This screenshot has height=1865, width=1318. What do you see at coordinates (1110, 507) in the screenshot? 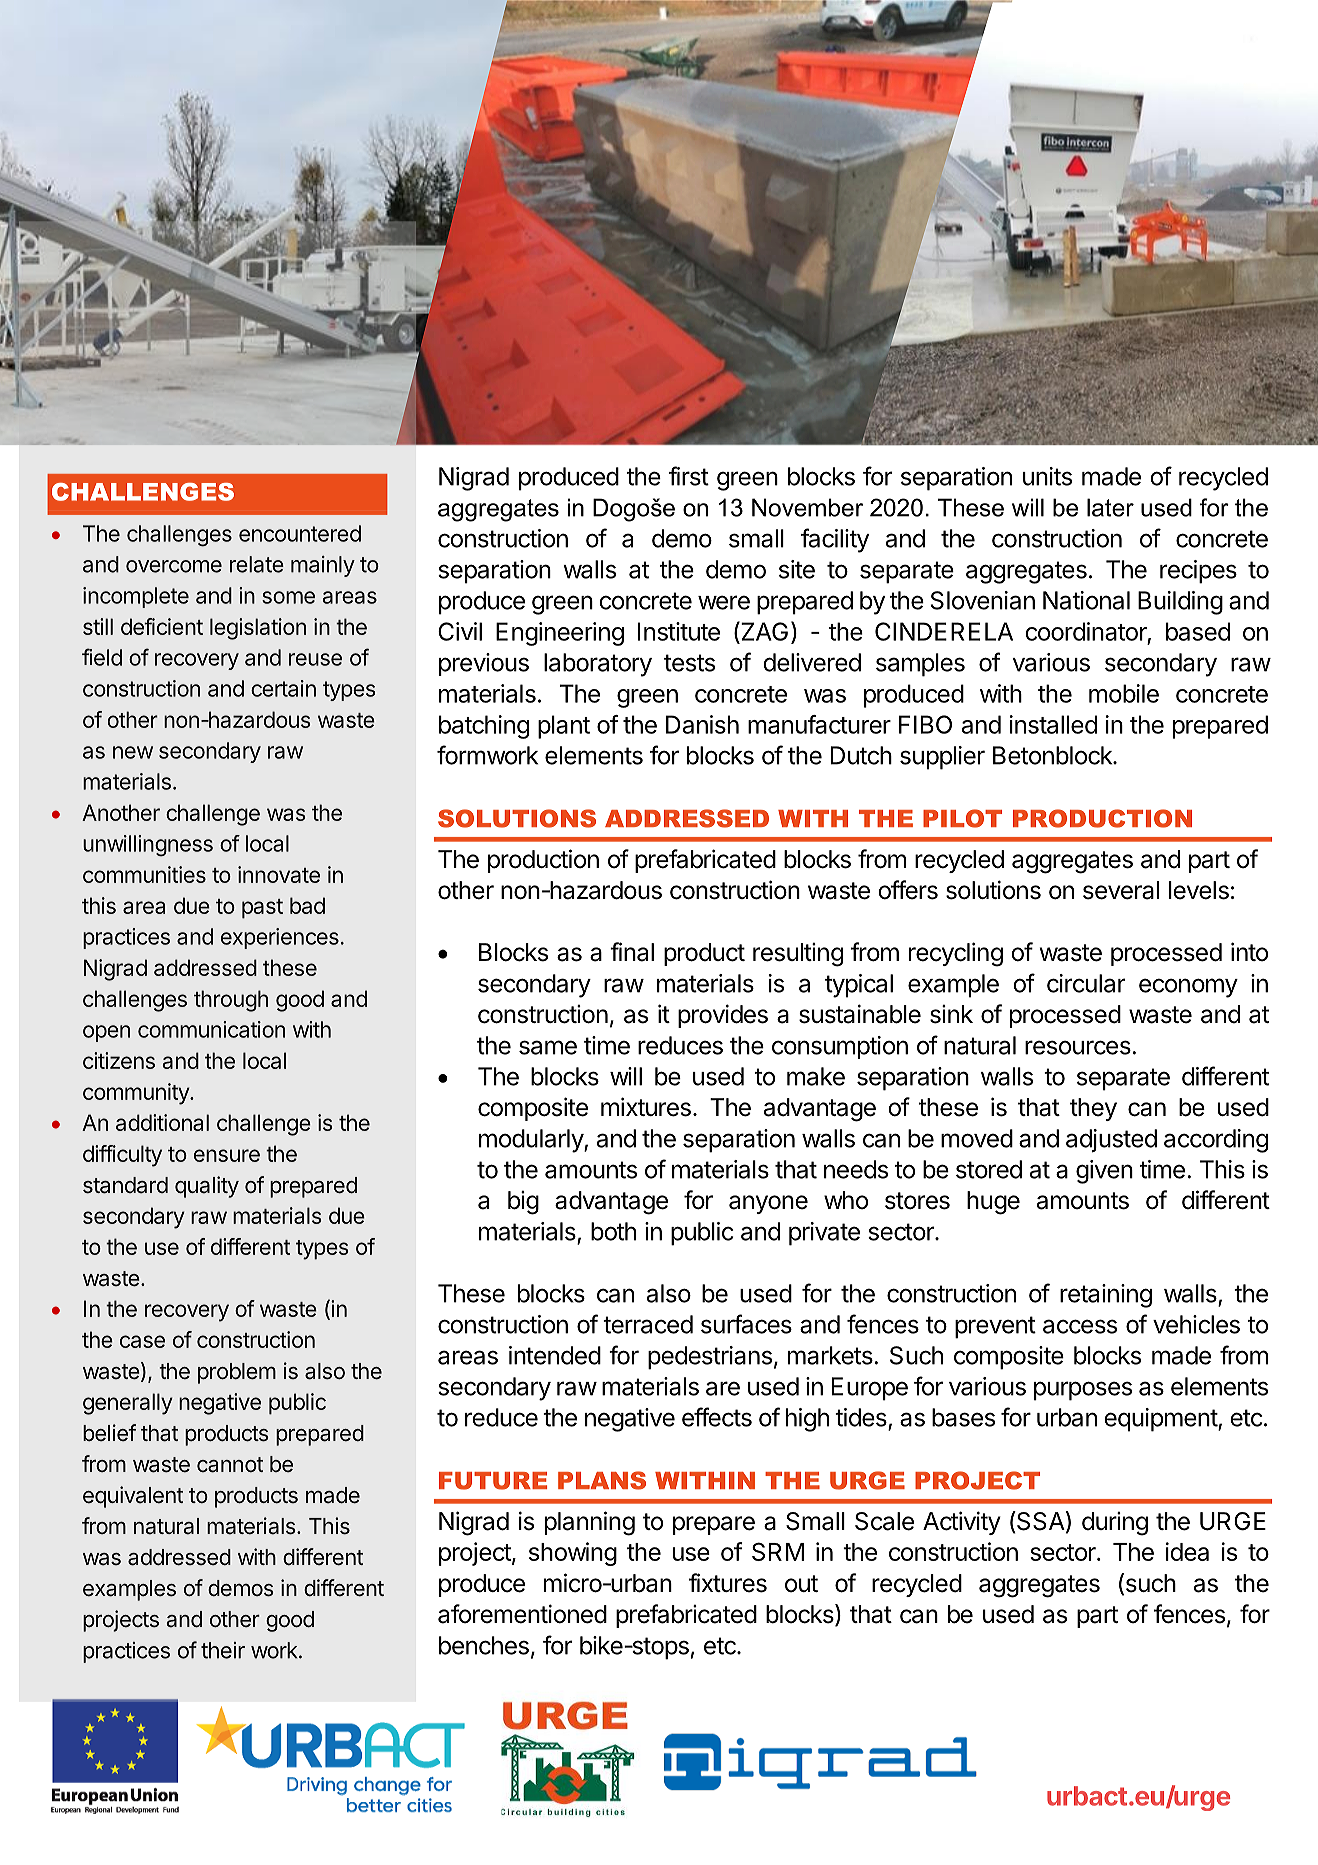
I see `later` at bounding box center [1110, 507].
